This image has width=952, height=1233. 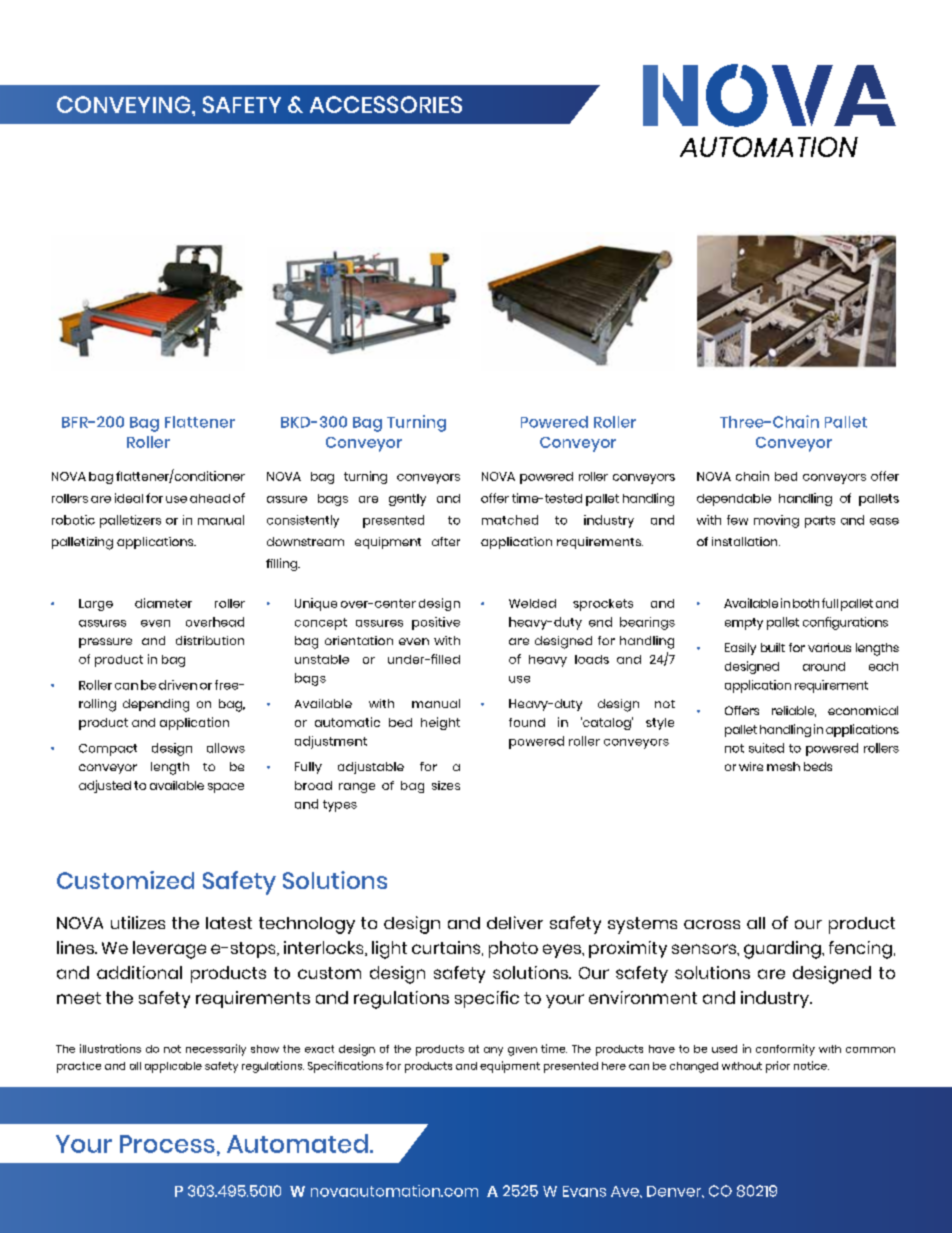 I want to click on gently, so click(x=407, y=500).
